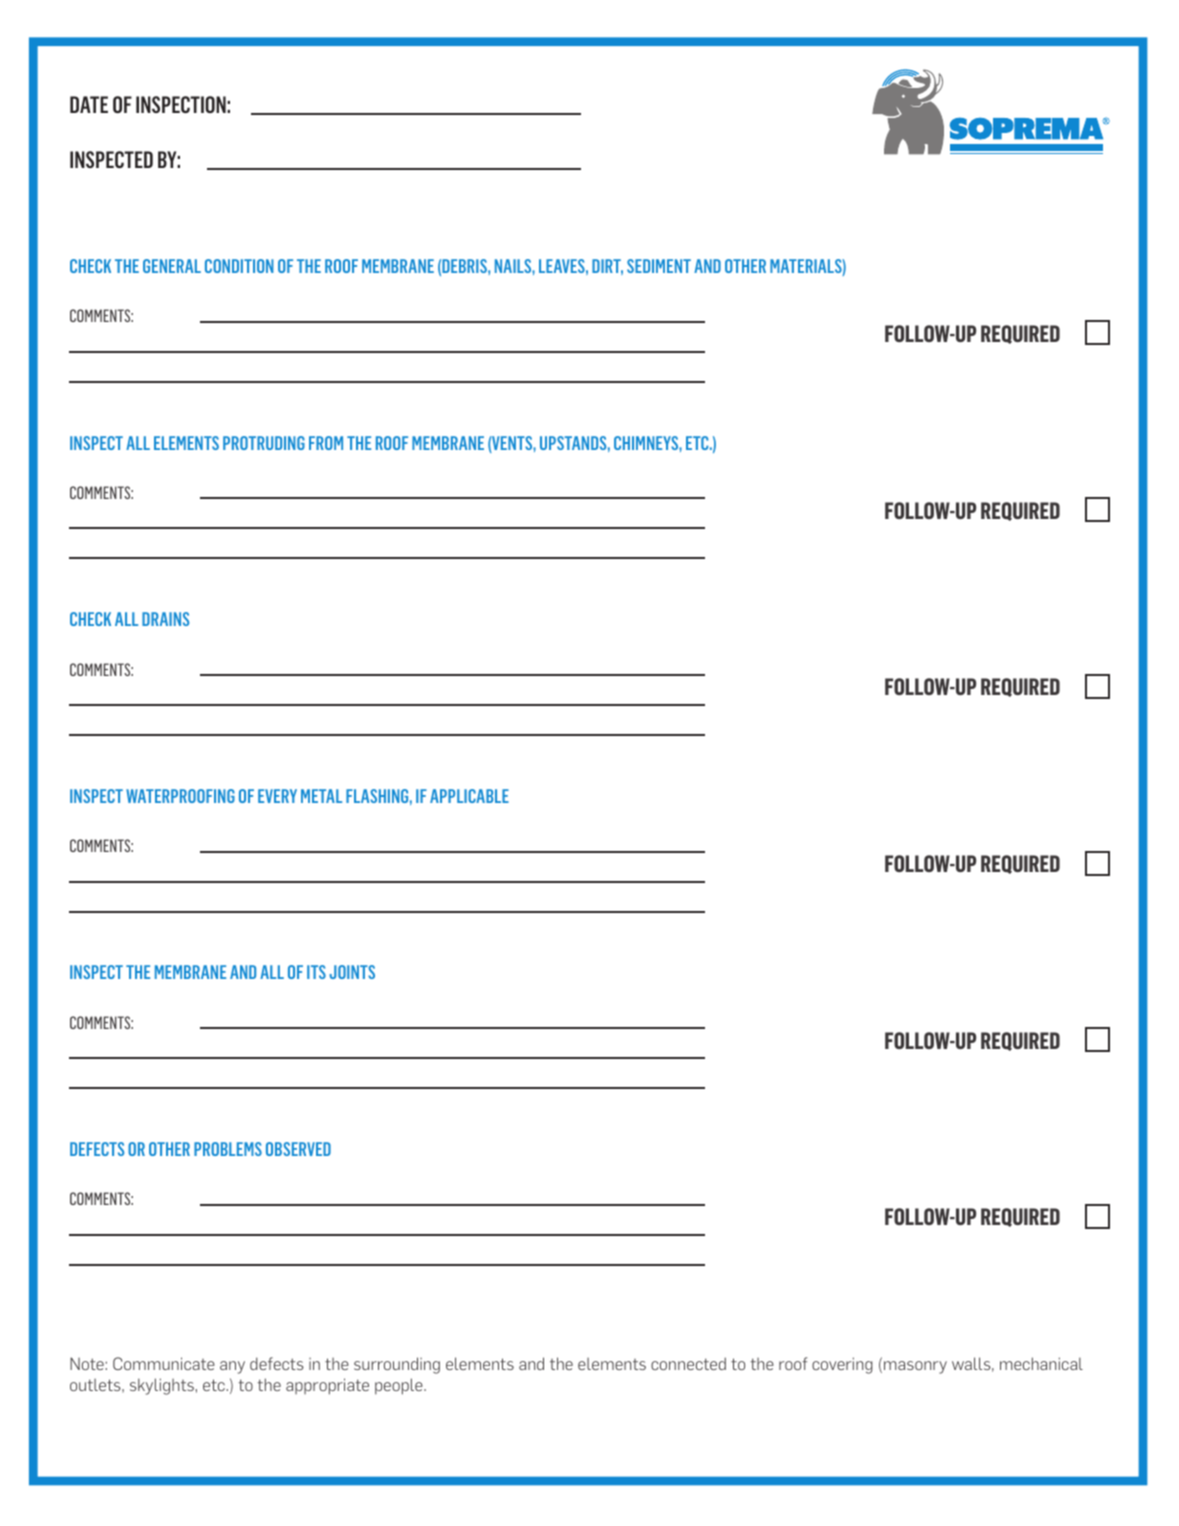 Image resolution: width=1179 pixels, height=1526 pixels. What do you see at coordinates (89, 104) in the screenshot?
I see `DATE` at bounding box center [89, 104].
